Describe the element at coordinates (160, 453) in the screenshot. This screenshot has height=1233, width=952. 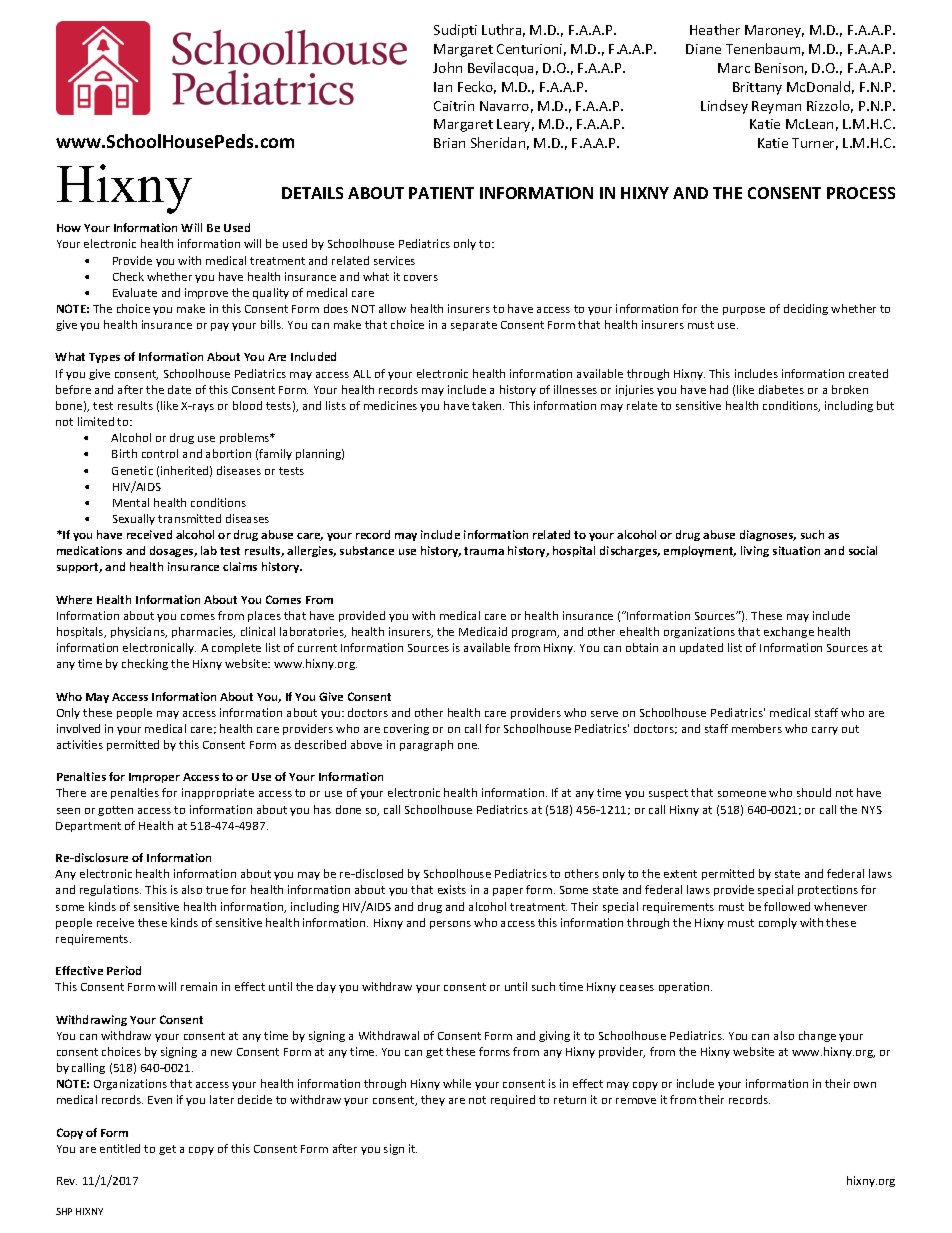
I see `control` at that location.
